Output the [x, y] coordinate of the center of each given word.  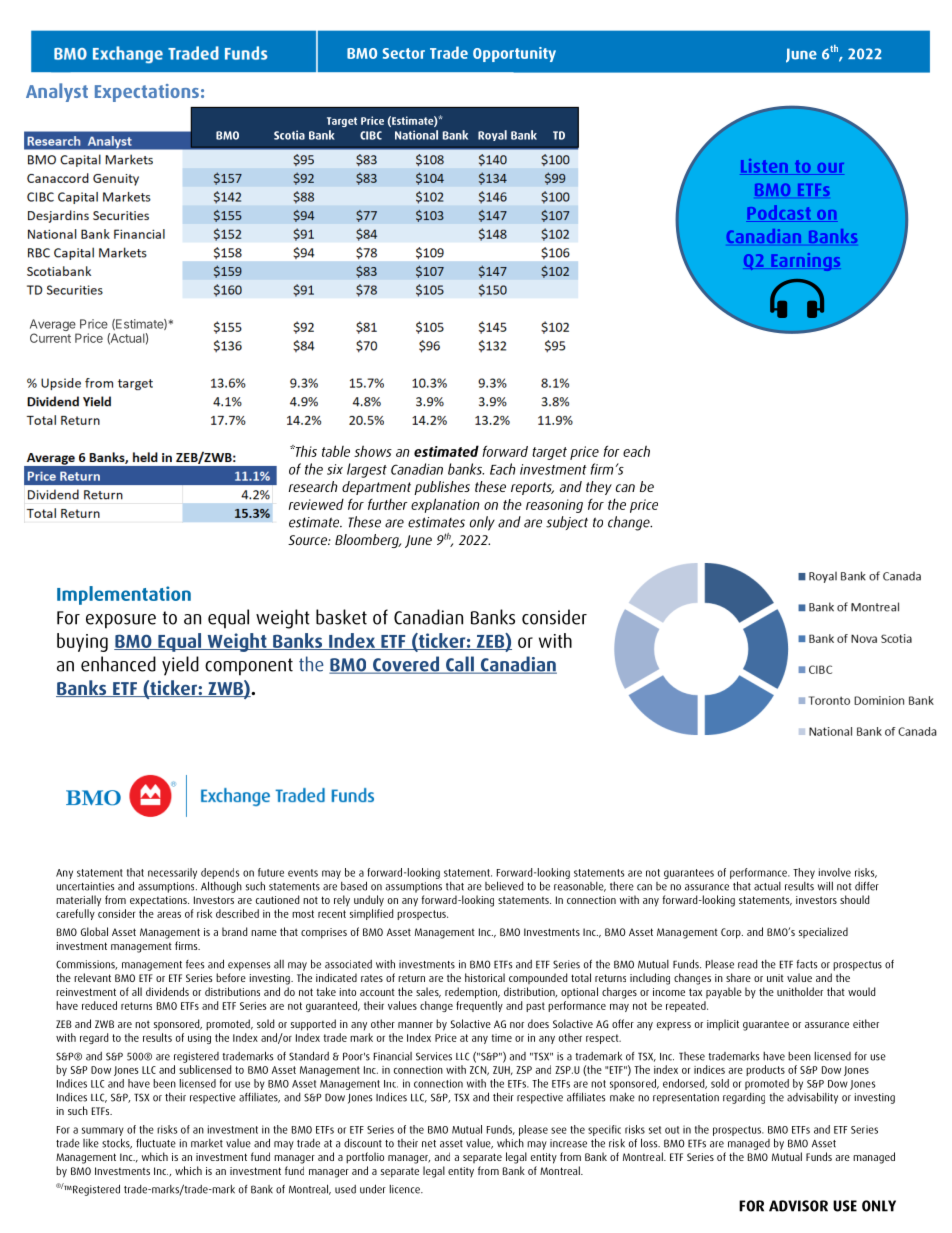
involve [835, 872]
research [313, 486]
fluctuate [156, 1143]
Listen [764, 166]
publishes [442, 488]
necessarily [172, 873]
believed [504, 886]
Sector [404, 53]
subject [567, 523]
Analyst [57, 92]
